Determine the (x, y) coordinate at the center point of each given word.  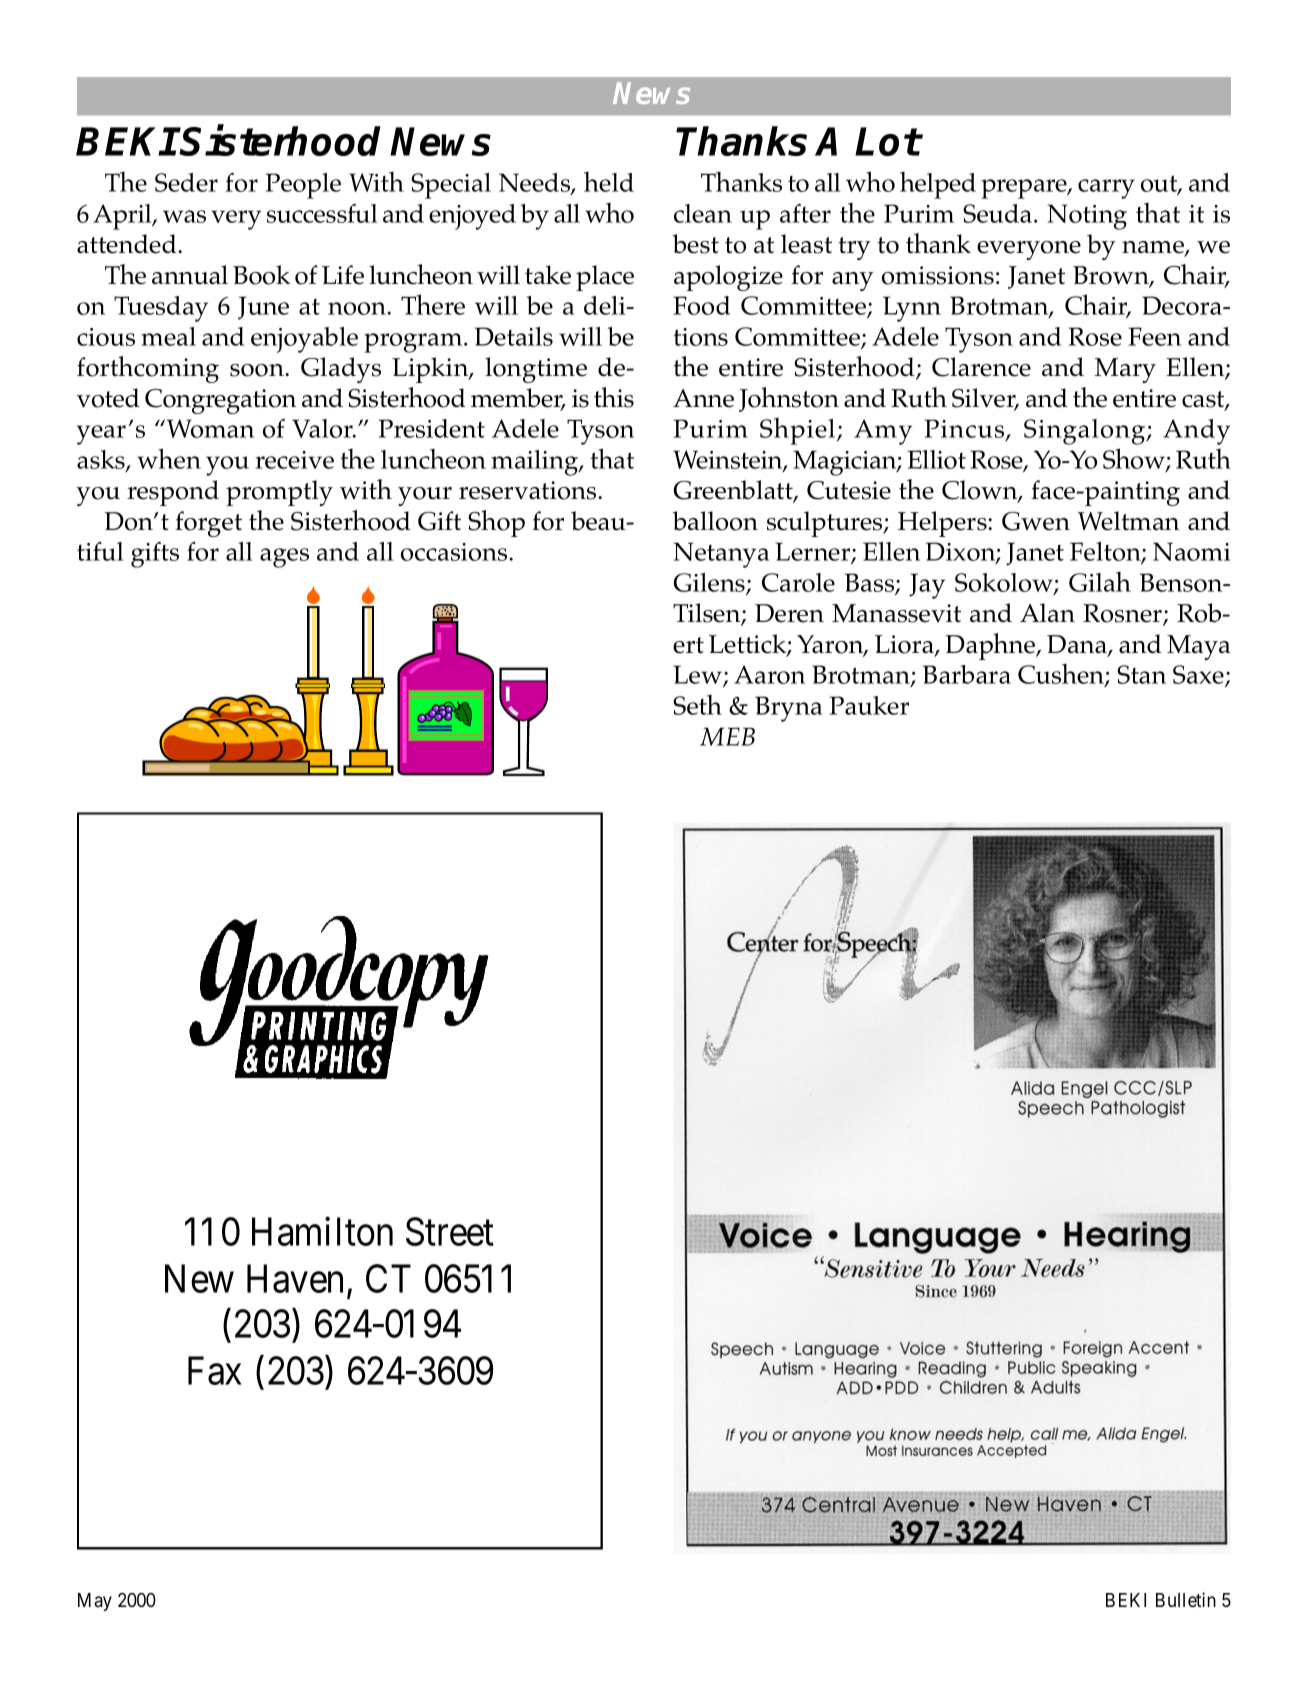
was (184, 216)
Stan (1141, 674)
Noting (1087, 217)
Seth (697, 705)
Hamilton (322, 1231)
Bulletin (1186, 1600)
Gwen (1036, 521)
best (695, 244)
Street (450, 1232)
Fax (215, 1371)
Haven (295, 1279)
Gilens (710, 583)
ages (284, 558)
